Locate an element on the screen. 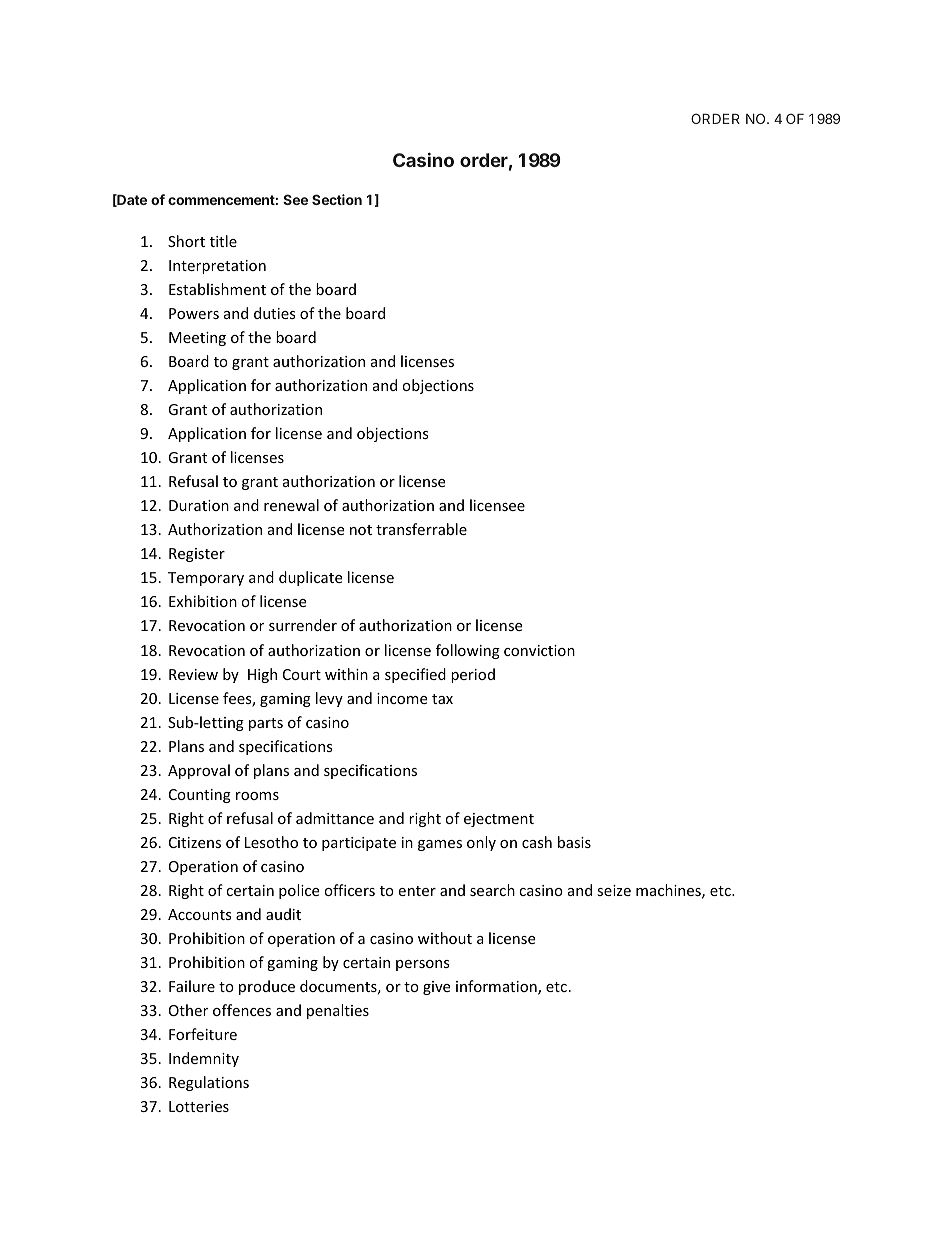 The height and width of the screenshot is (1233, 952). enter is located at coordinates (417, 891).
